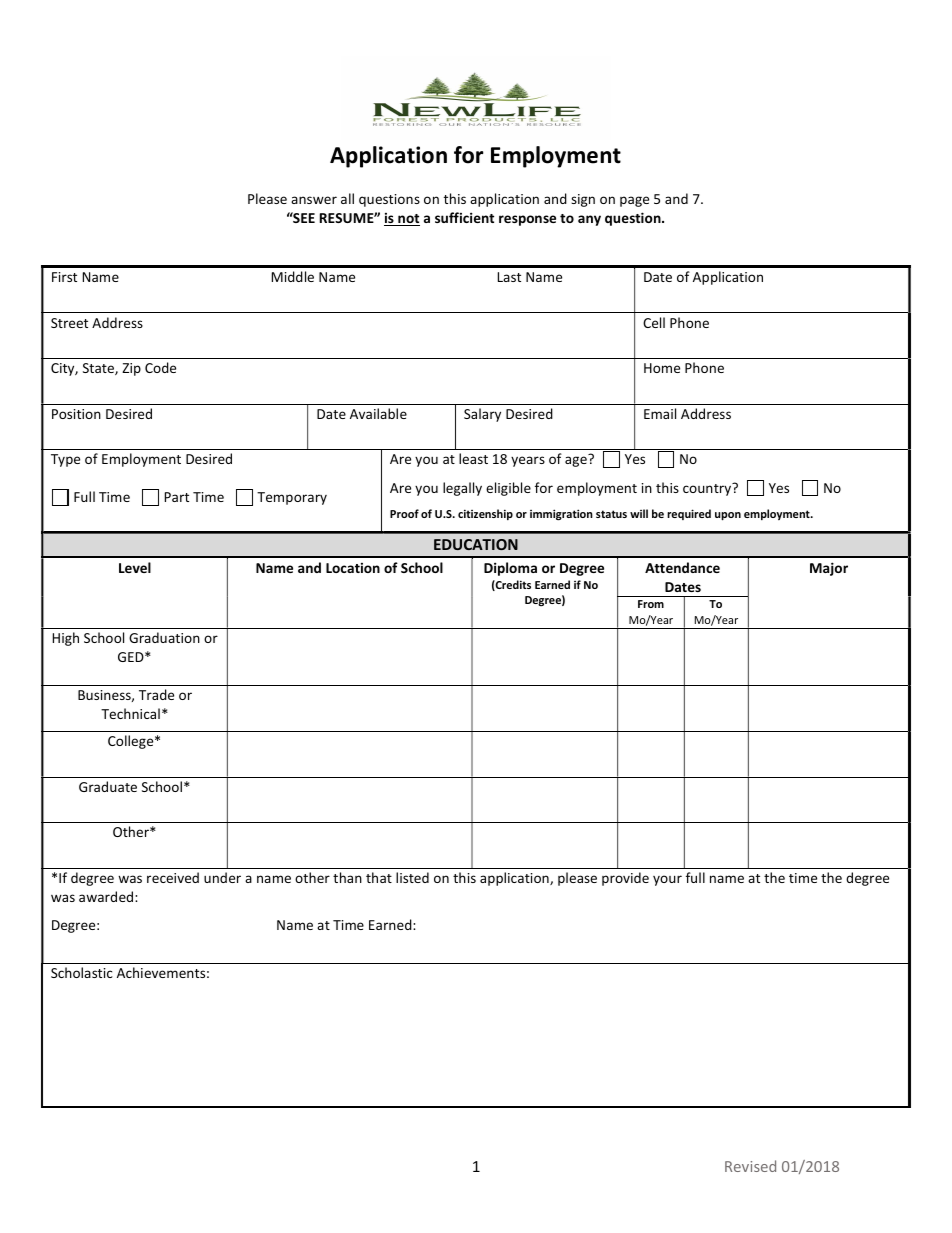  Describe the element at coordinates (173, 877) in the screenshot. I see `received` at that location.
